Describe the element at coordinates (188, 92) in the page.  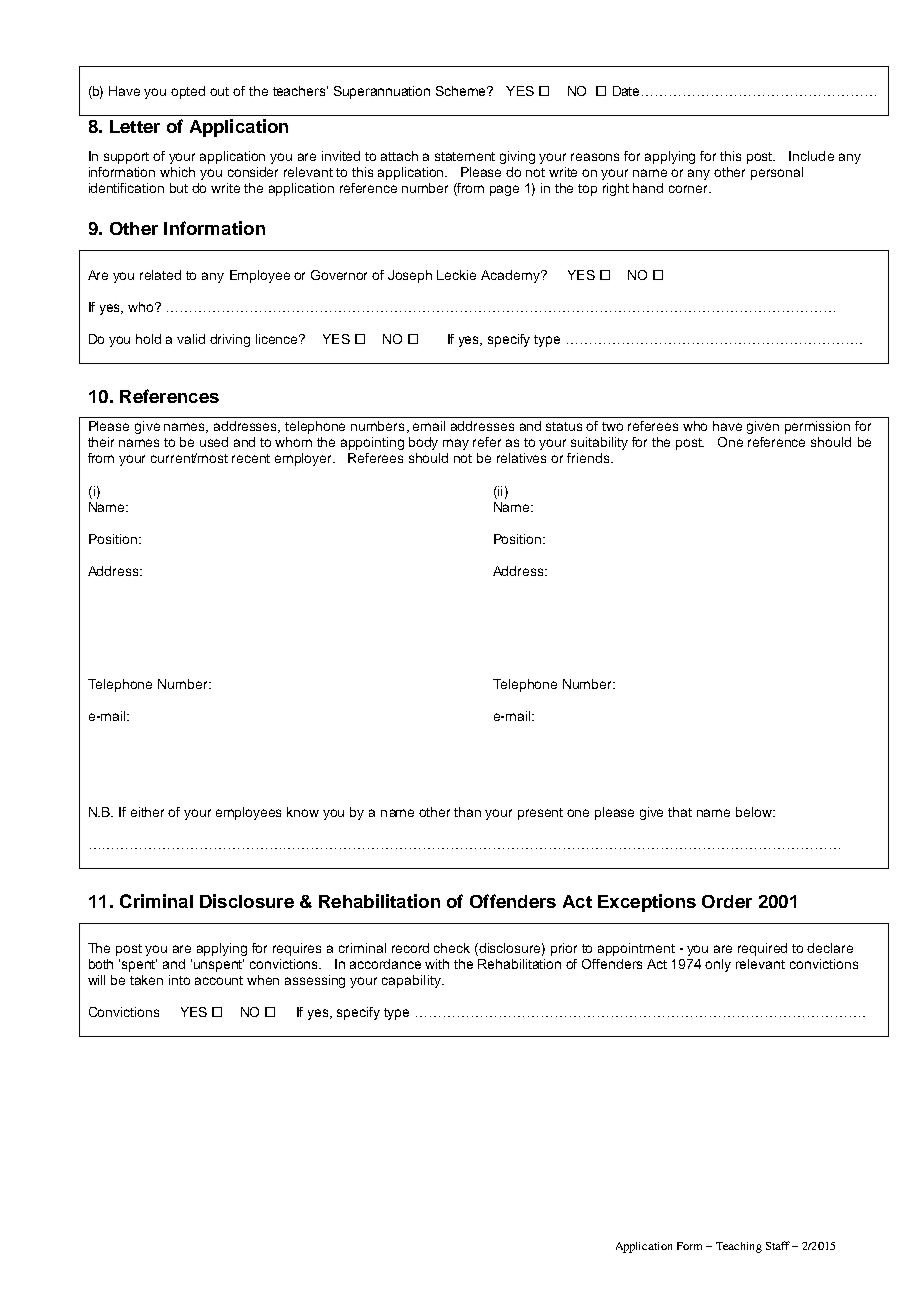
I see `opted` at that location.
